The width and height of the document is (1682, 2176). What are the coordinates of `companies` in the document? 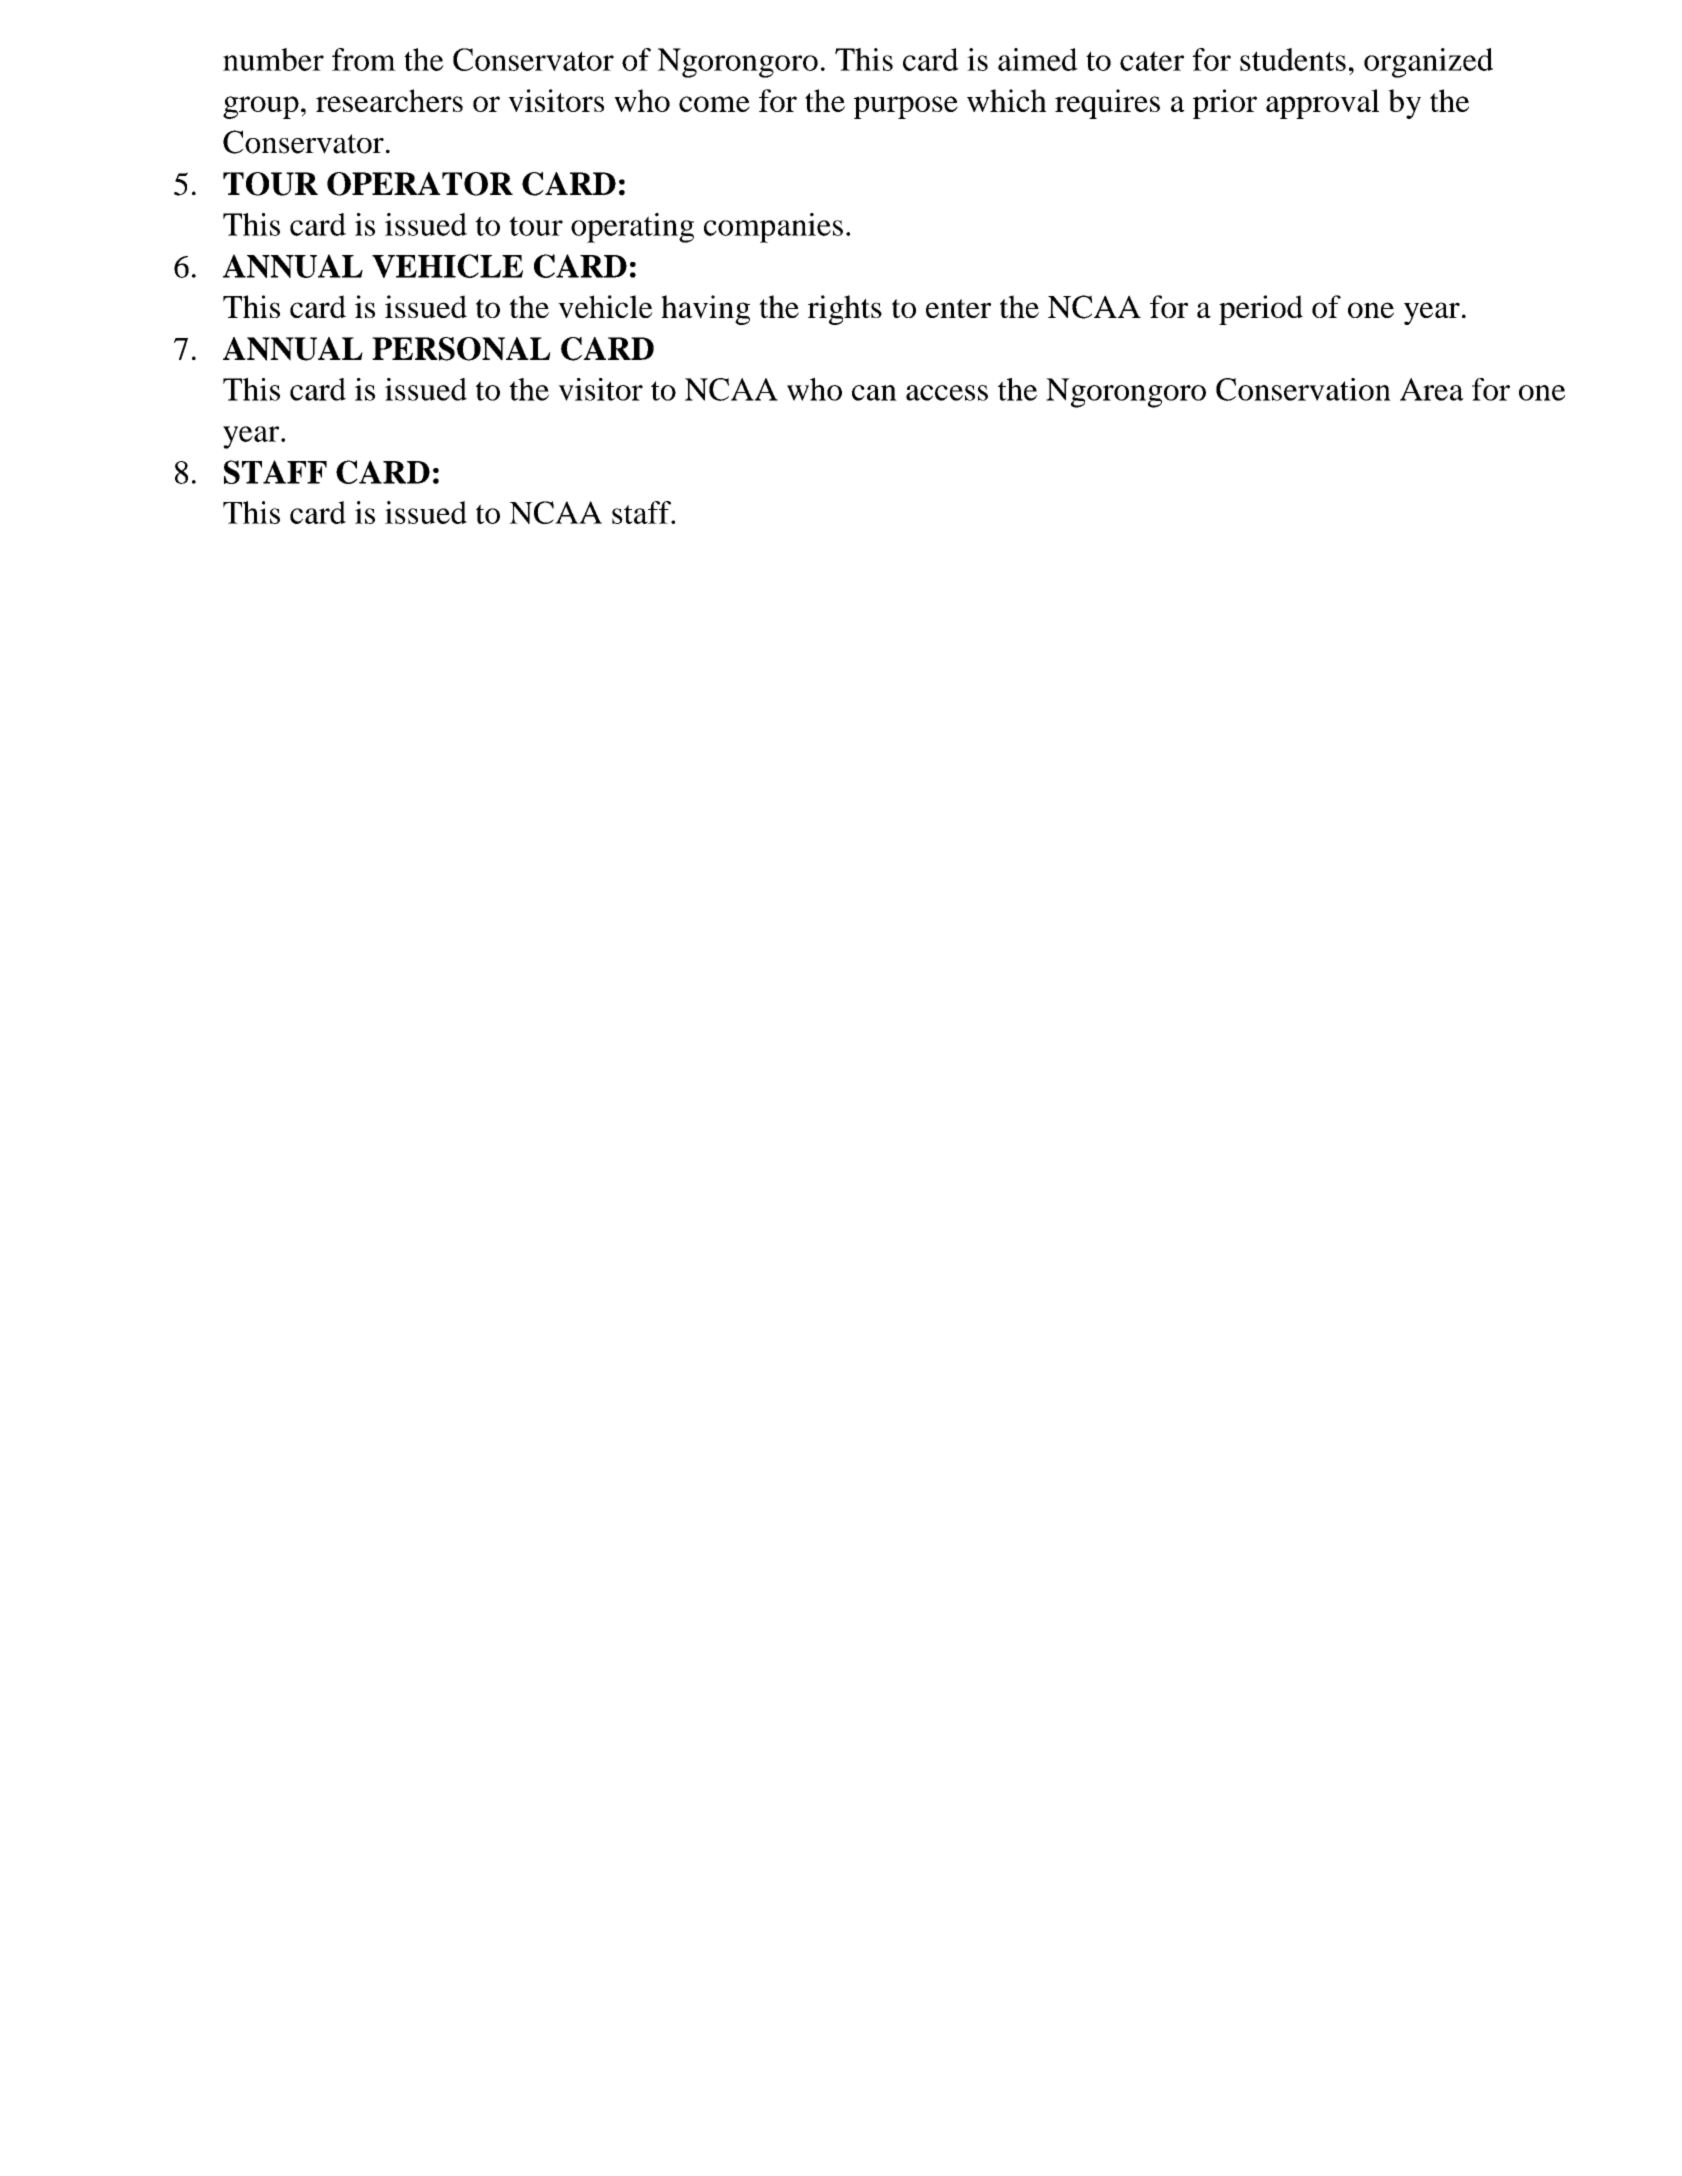 It's located at (773, 228).
